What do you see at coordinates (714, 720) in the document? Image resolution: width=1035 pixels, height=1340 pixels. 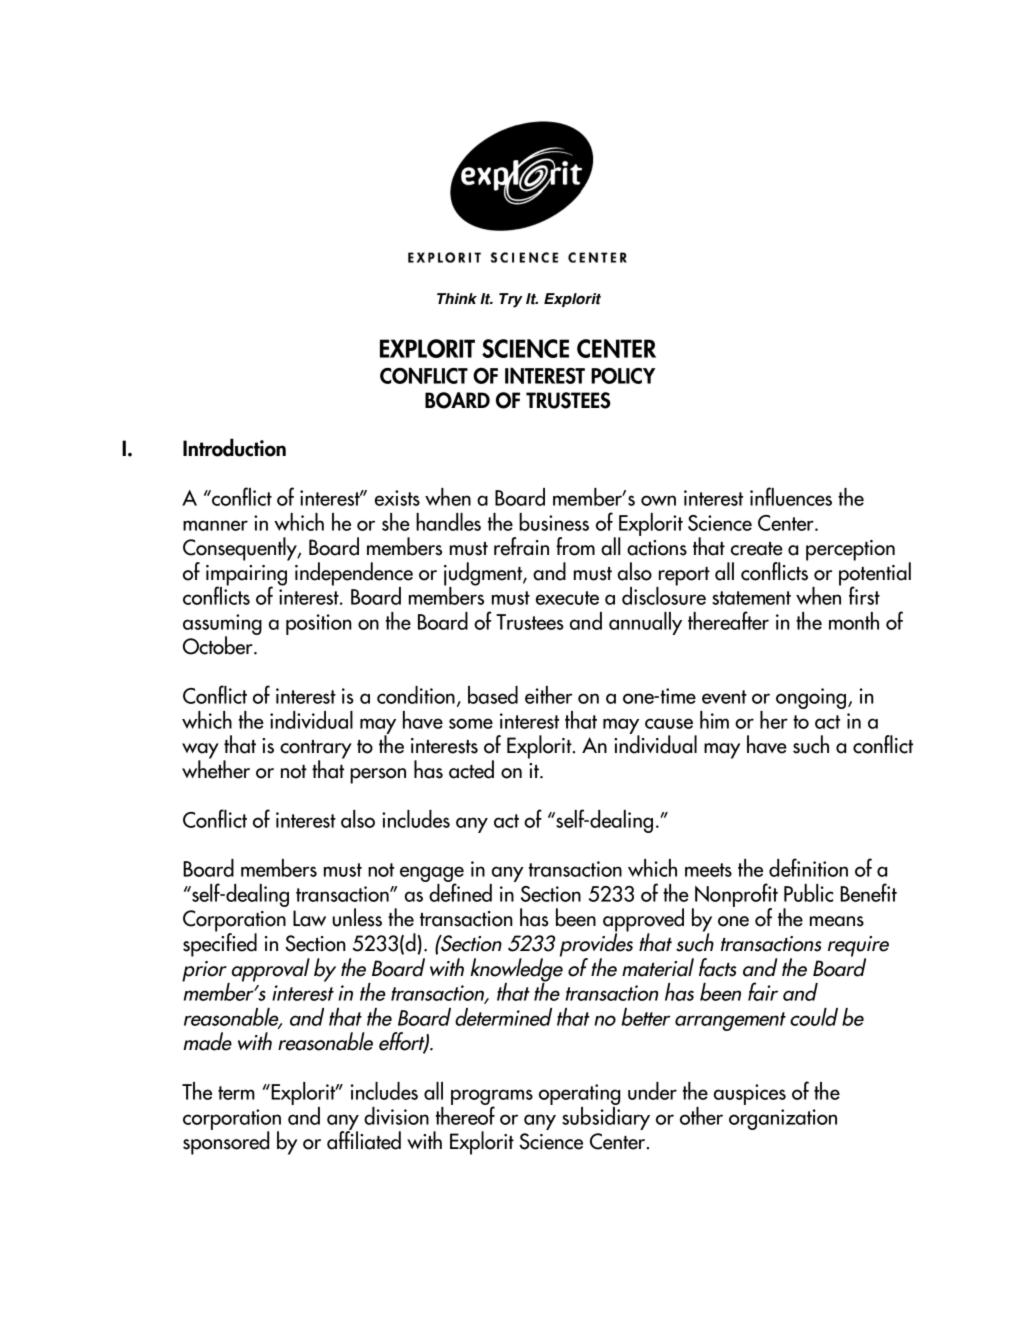 I see `him` at bounding box center [714, 720].
